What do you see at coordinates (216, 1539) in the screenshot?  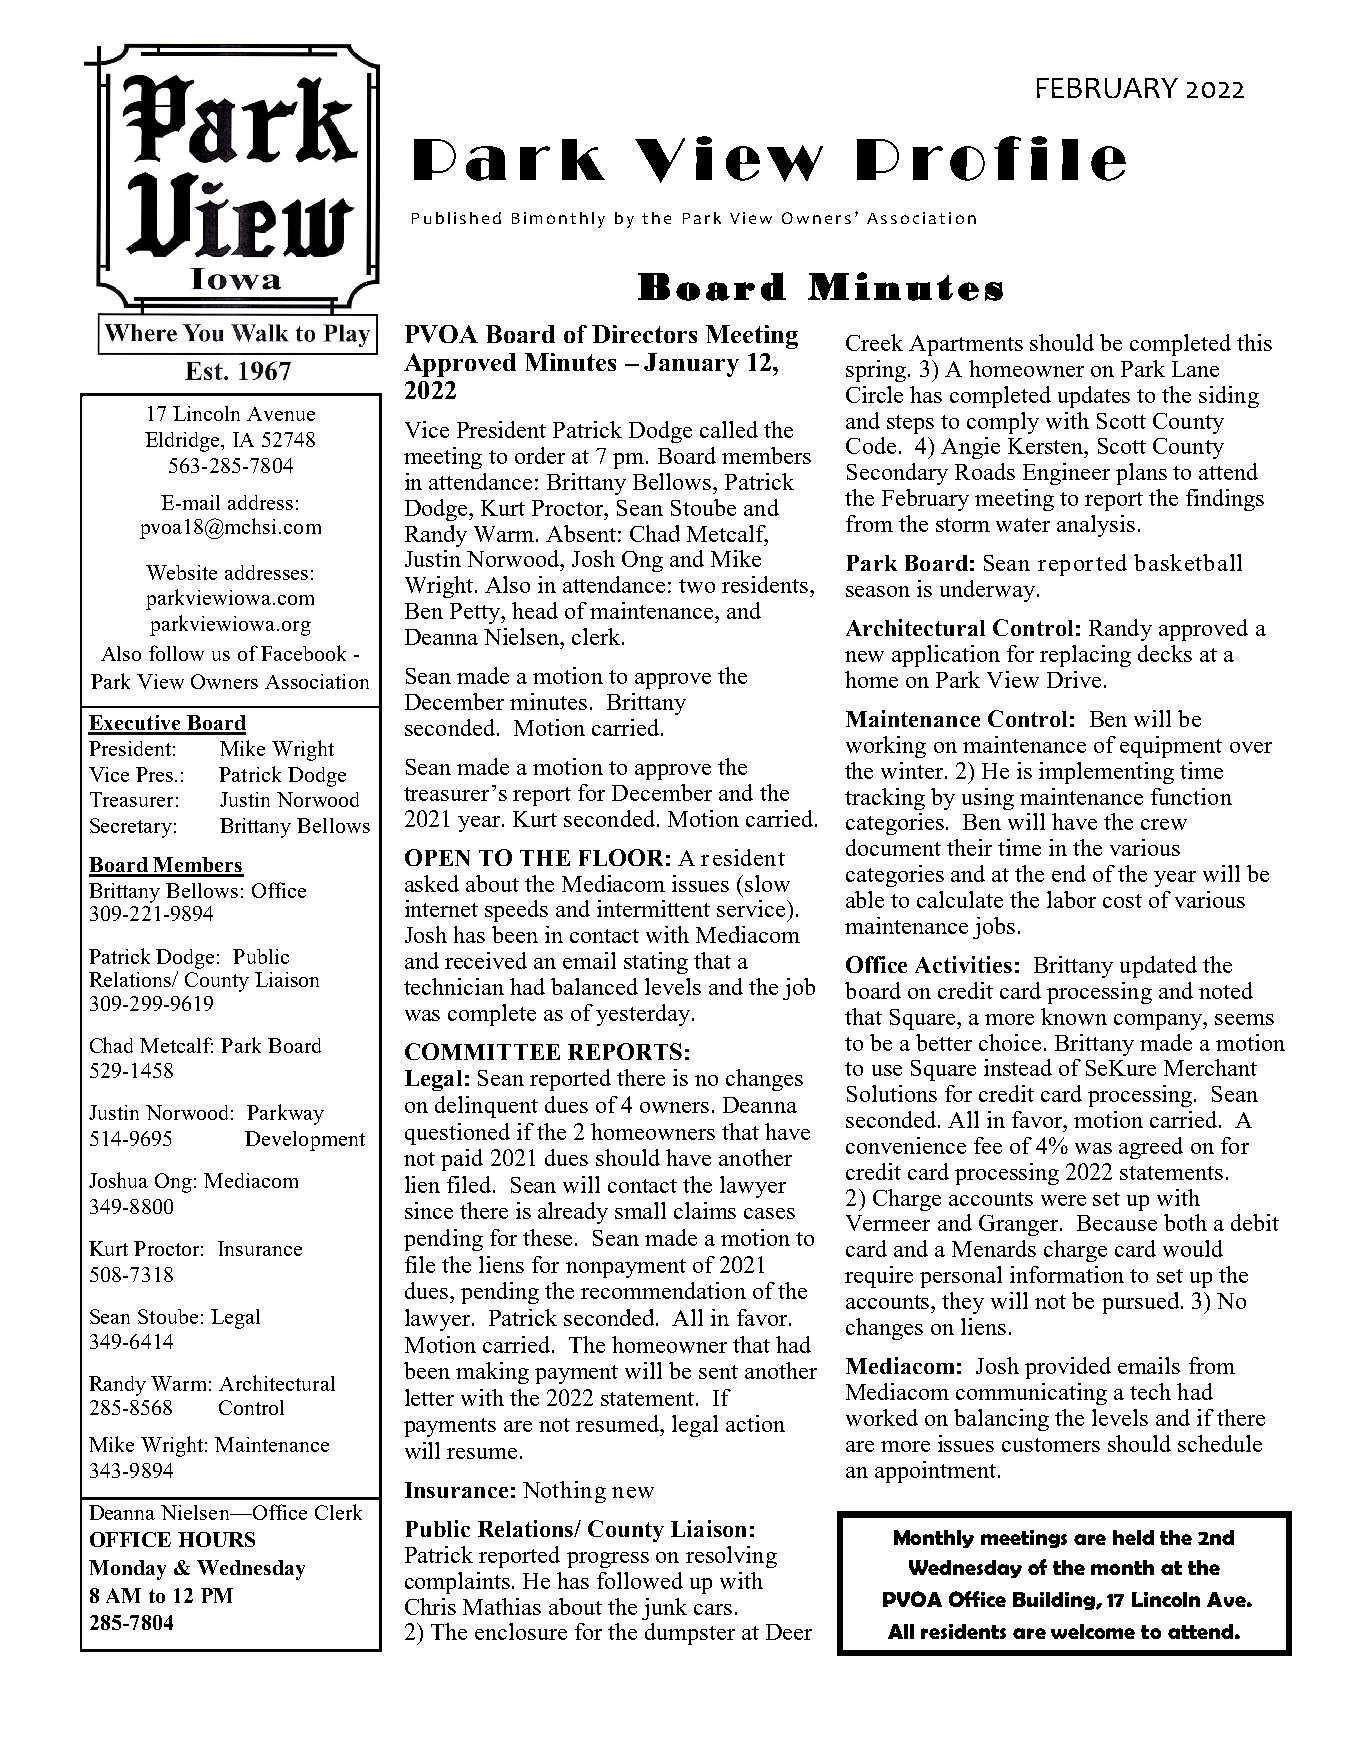 I see `HOURS` at bounding box center [216, 1539].
